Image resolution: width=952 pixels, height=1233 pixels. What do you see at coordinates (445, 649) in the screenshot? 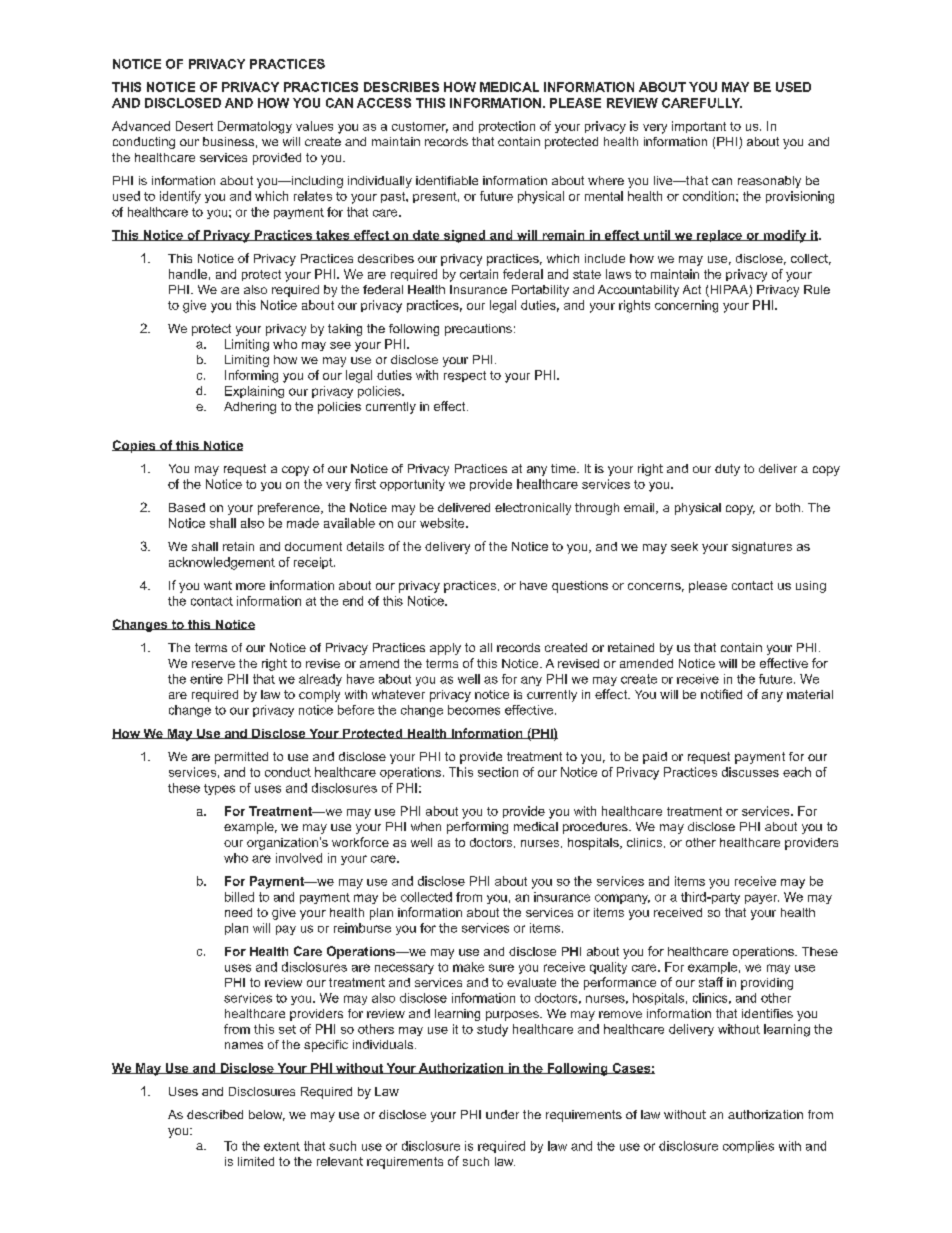
I see `apply` at bounding box center [445, 649].
